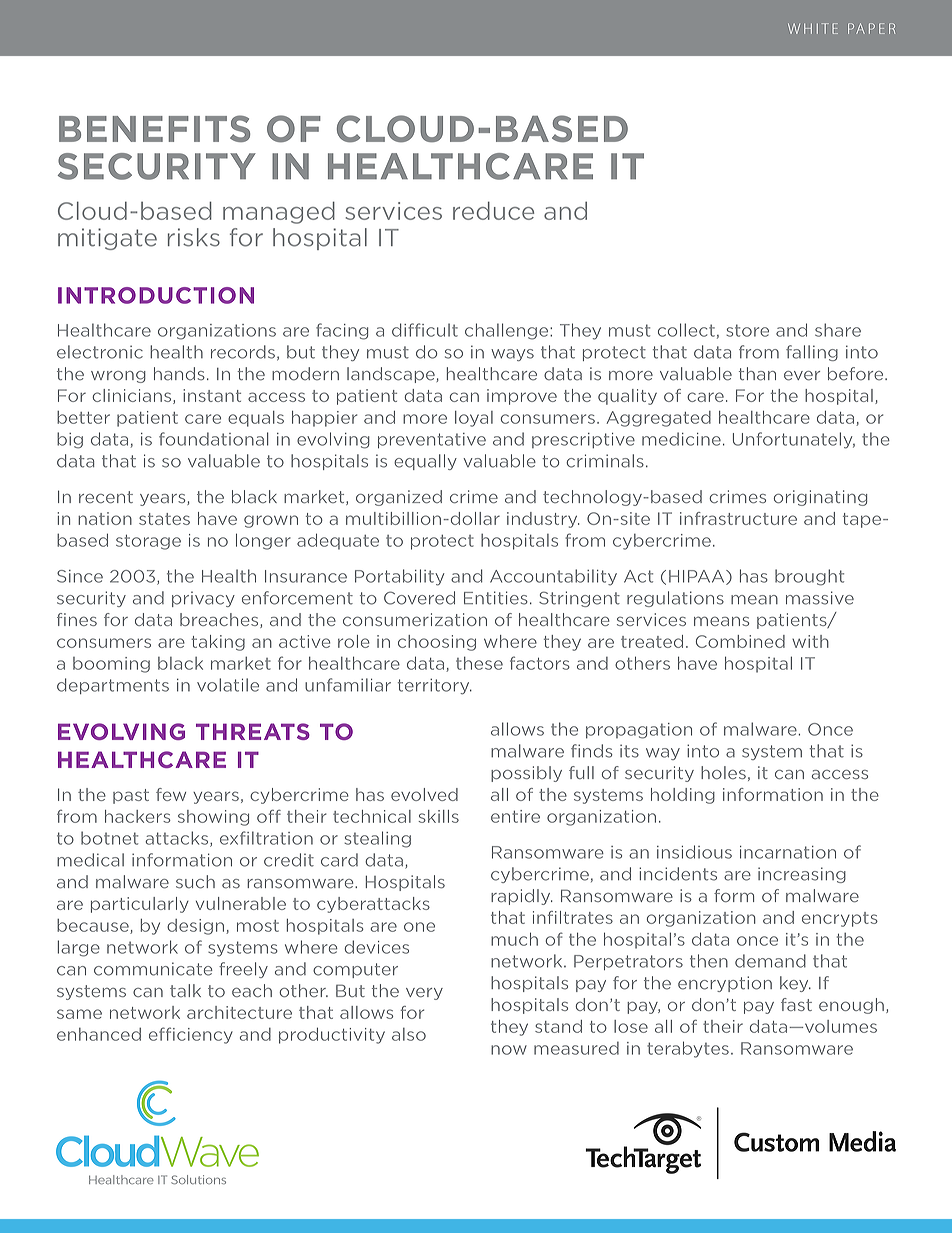 The width and height of the screenshot is (952, 1233). Describe the element at coordinates (435, 686) in the screenshot. I see `territory` at that location.
